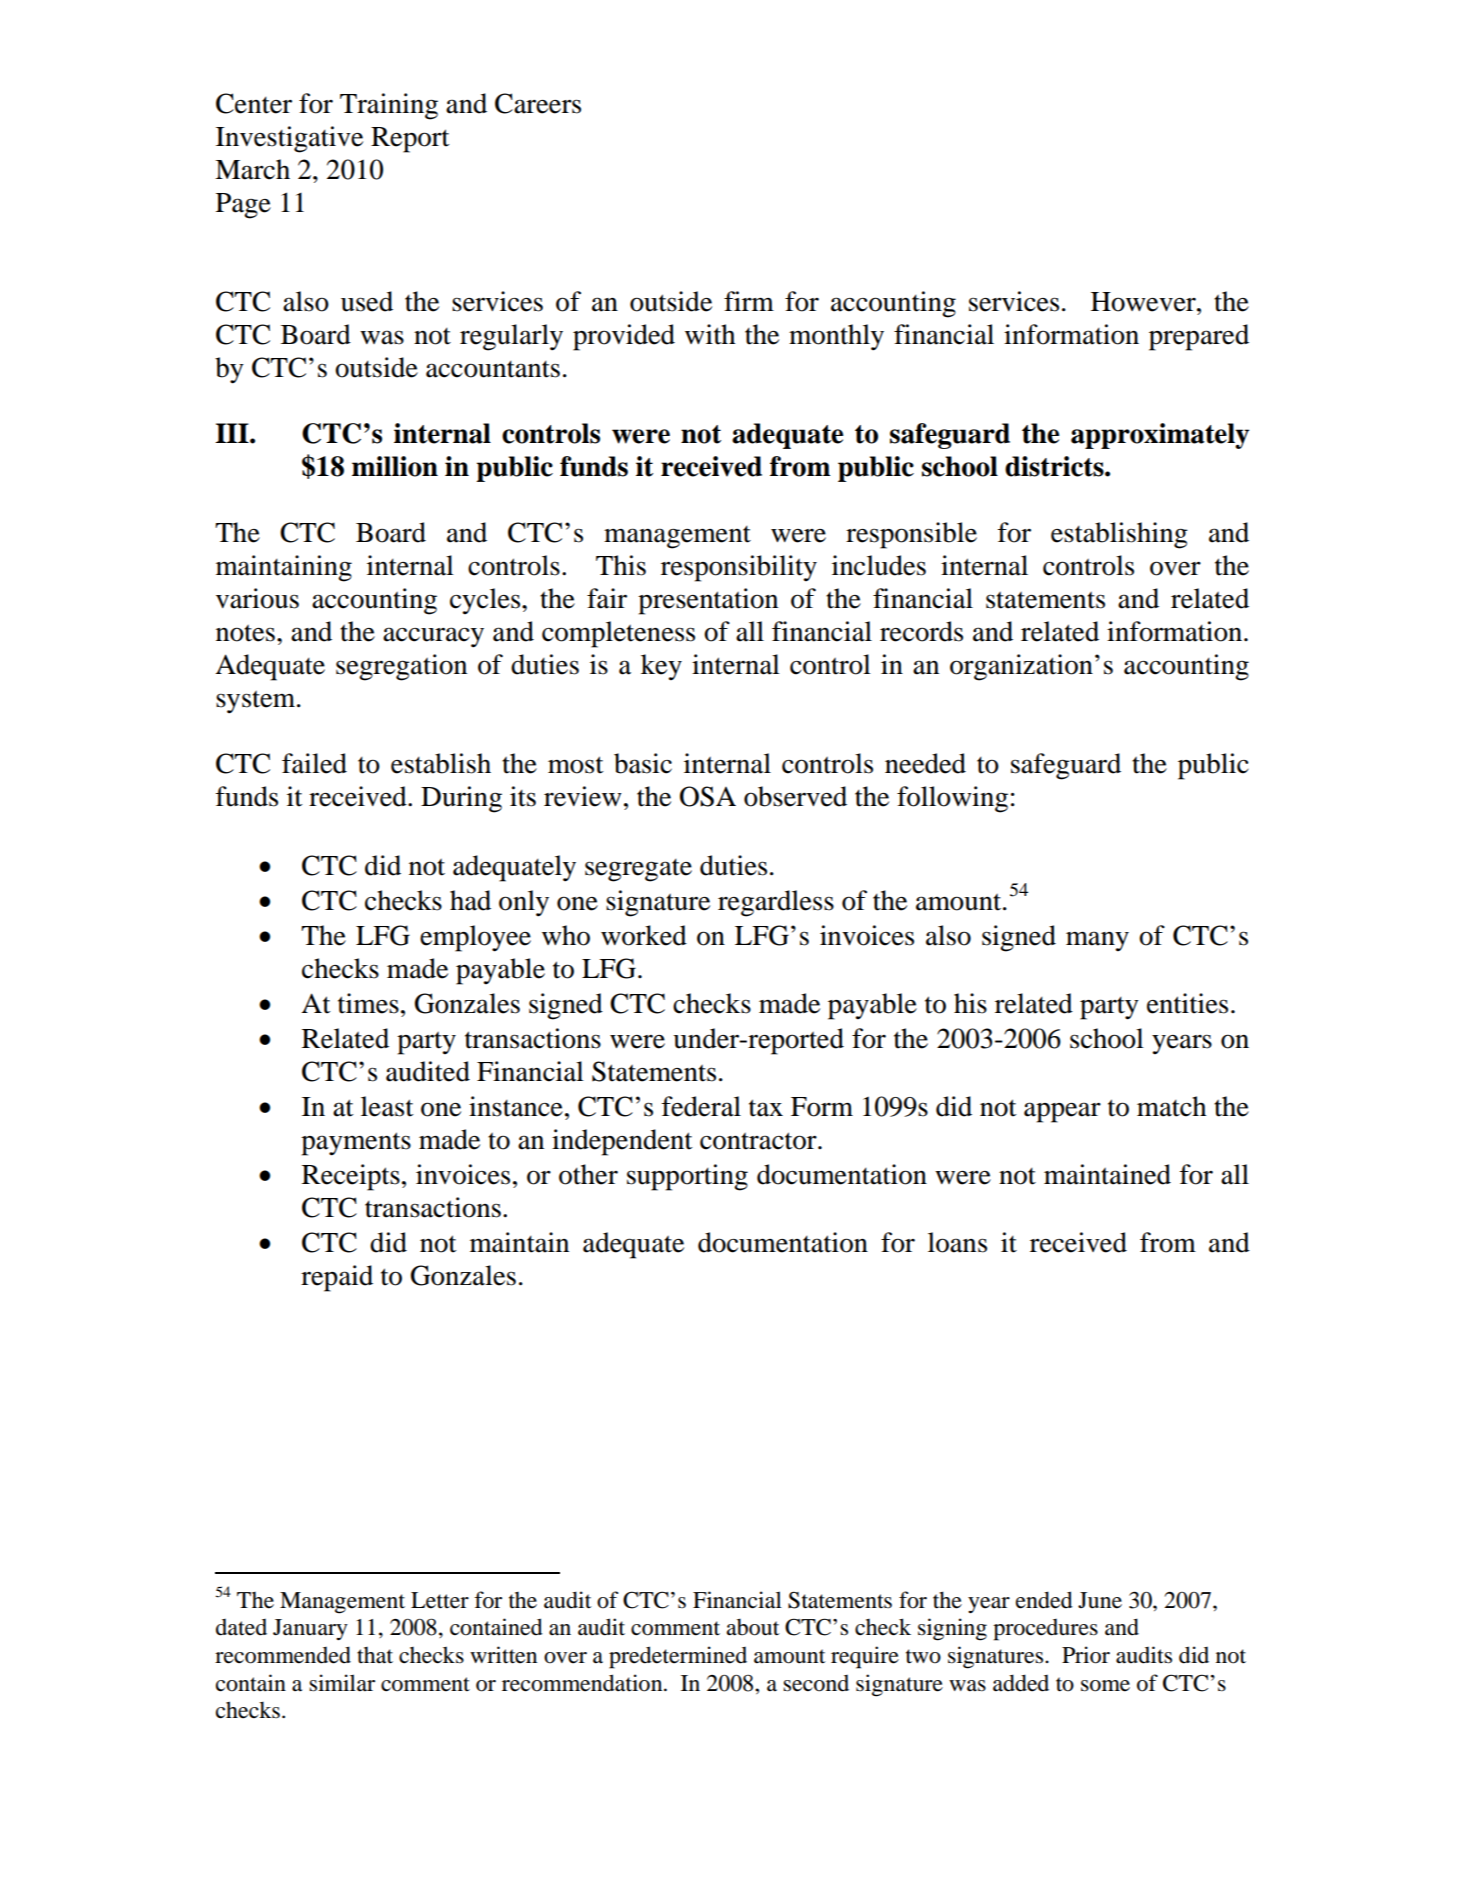  I want to click on million, so click(395, 466).
